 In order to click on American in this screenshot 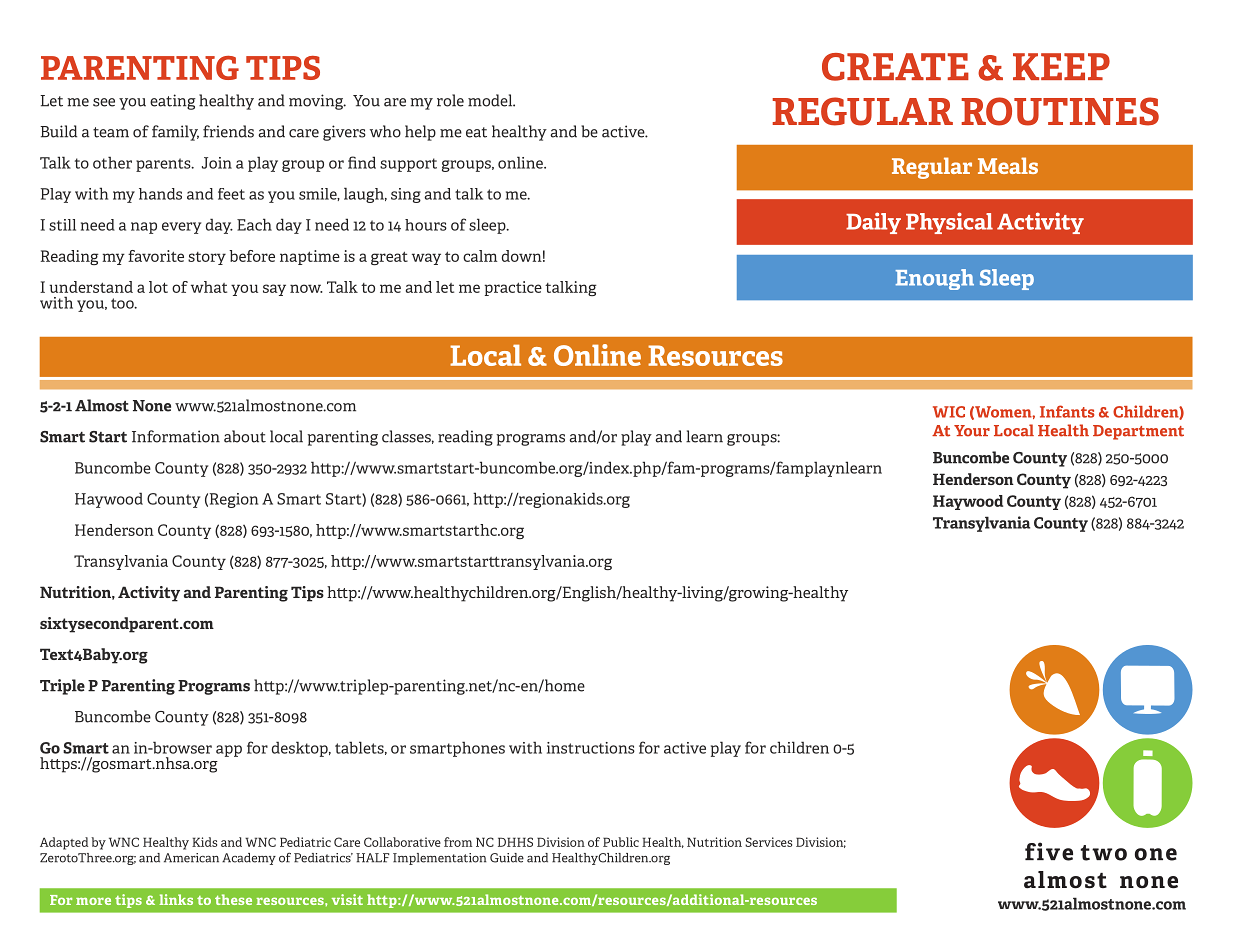, I will do `click(191, 858)`.
